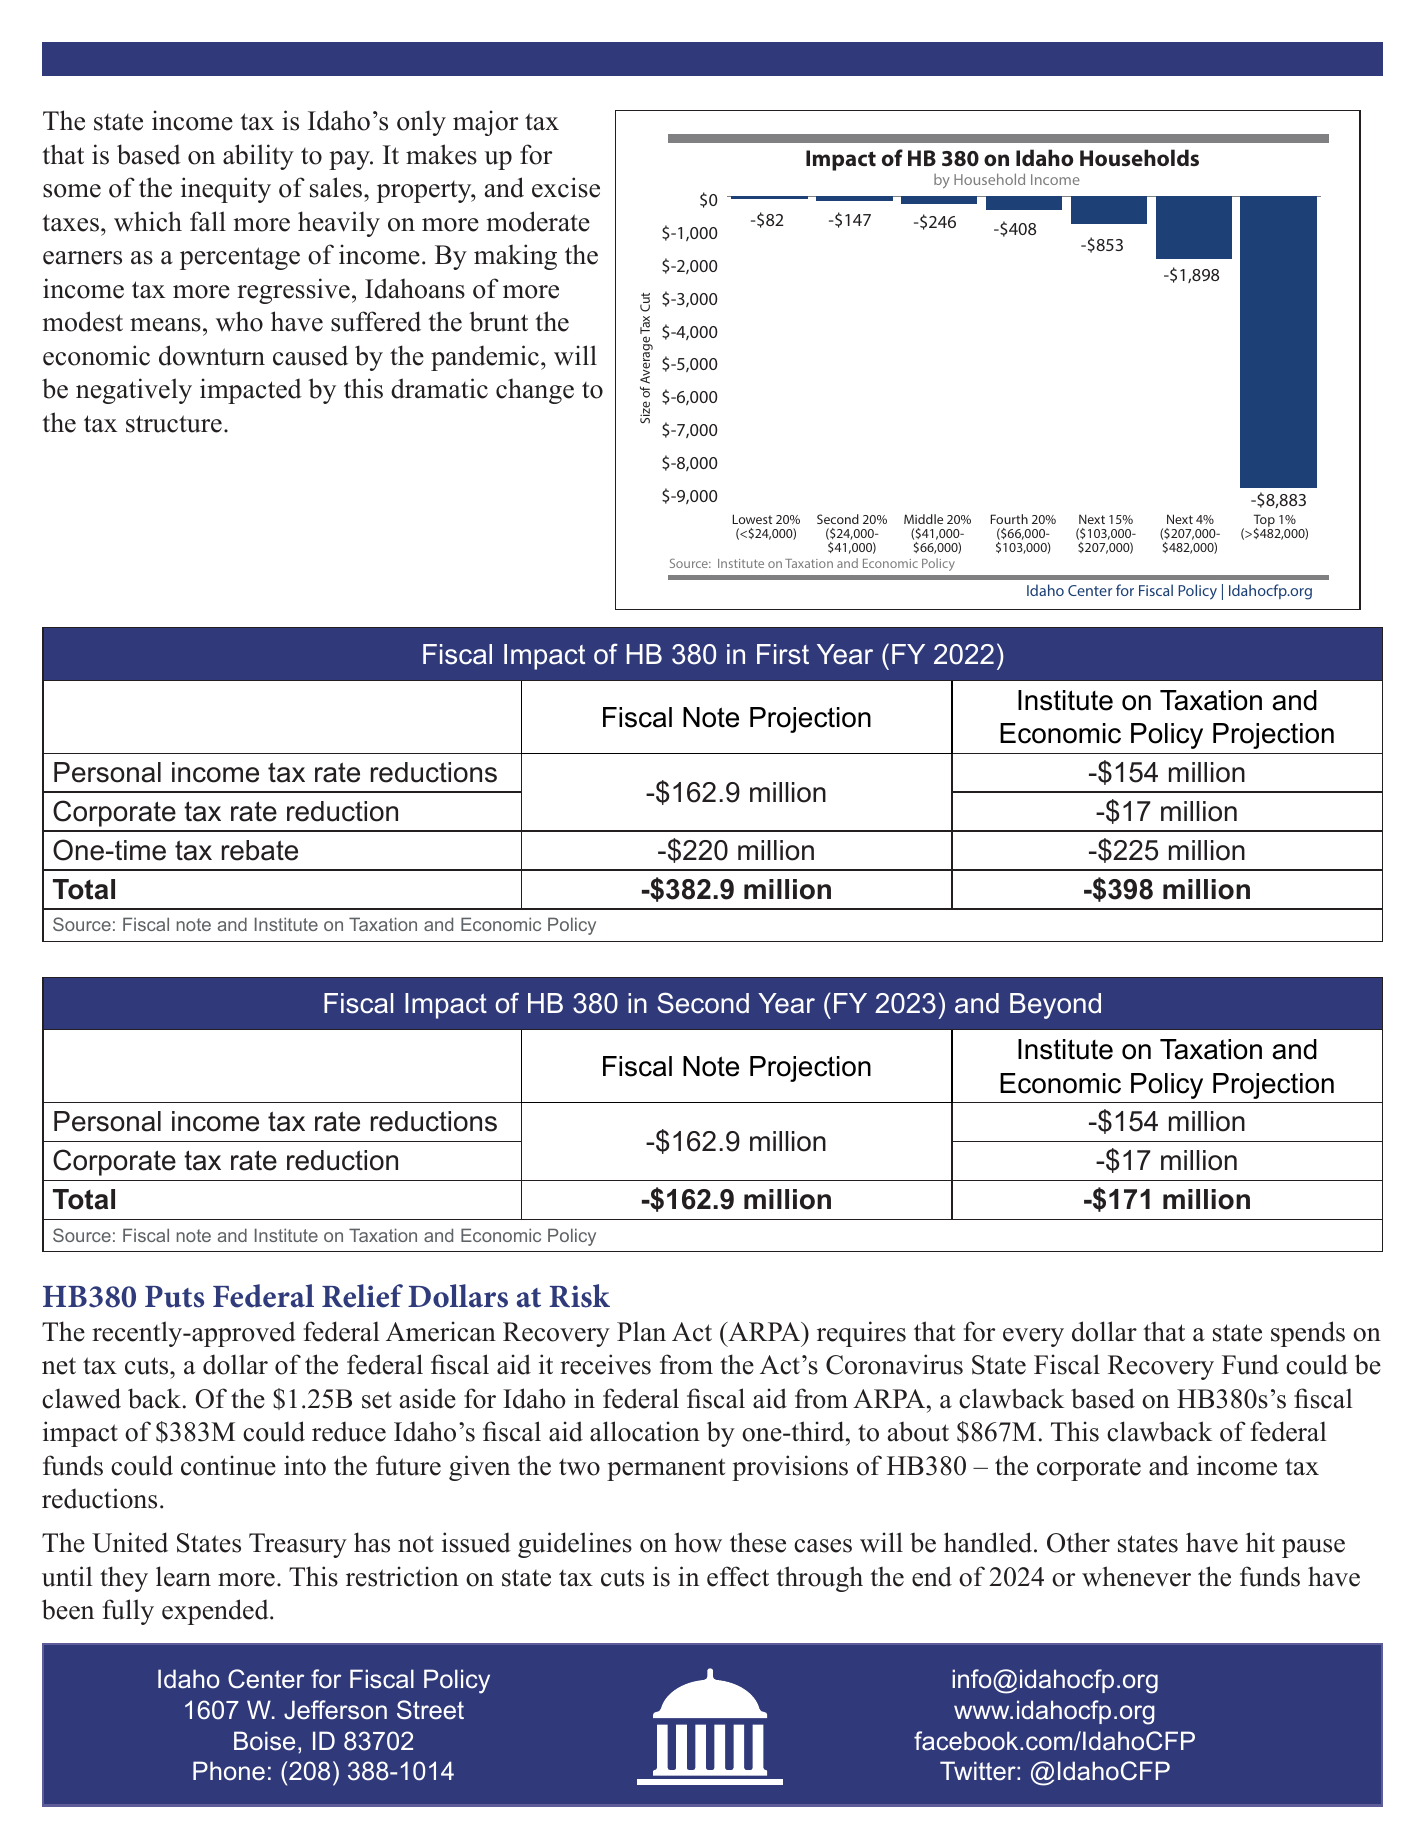 This screenshot has height=1844, width=1425. Describe the element at coordinates (264, 1741) in the screenshot. I see `Boise` at that location.
